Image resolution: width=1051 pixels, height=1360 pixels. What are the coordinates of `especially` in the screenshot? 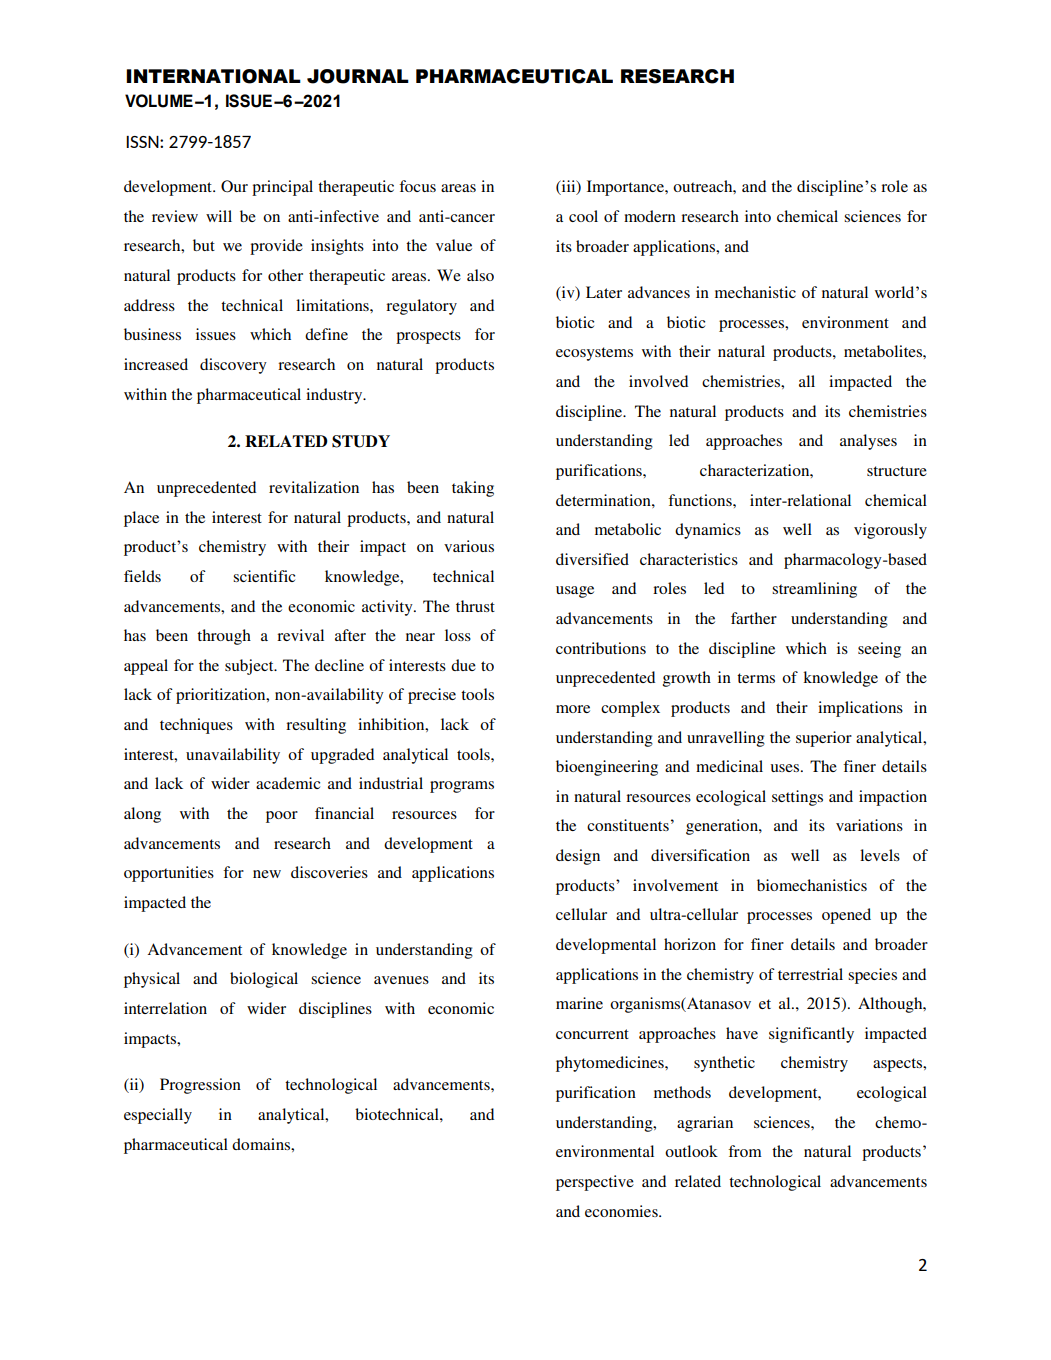 It's located at (158, 1116).
